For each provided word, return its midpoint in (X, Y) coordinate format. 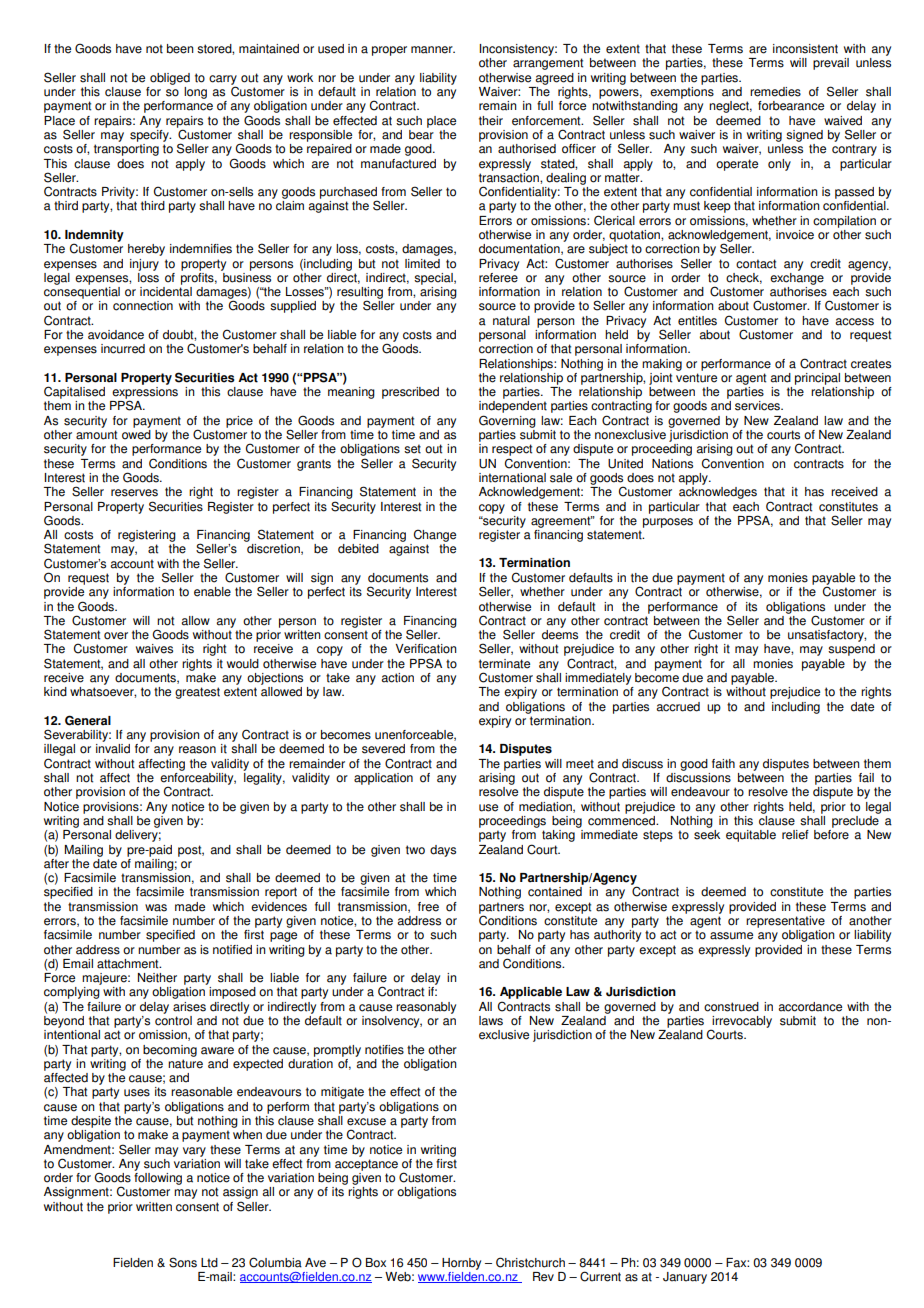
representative (785, 922)
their (491, 121)
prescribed (410, 393)
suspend (851, 650)
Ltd (209, 1263)
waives (154, 649)
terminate (504, 664)
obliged (170, 79)
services (758, 406)
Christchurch (530, 1262)
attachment (129, 964)
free (428, 907)
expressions (145, 394)
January (685, 1278)
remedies (775, 92)
